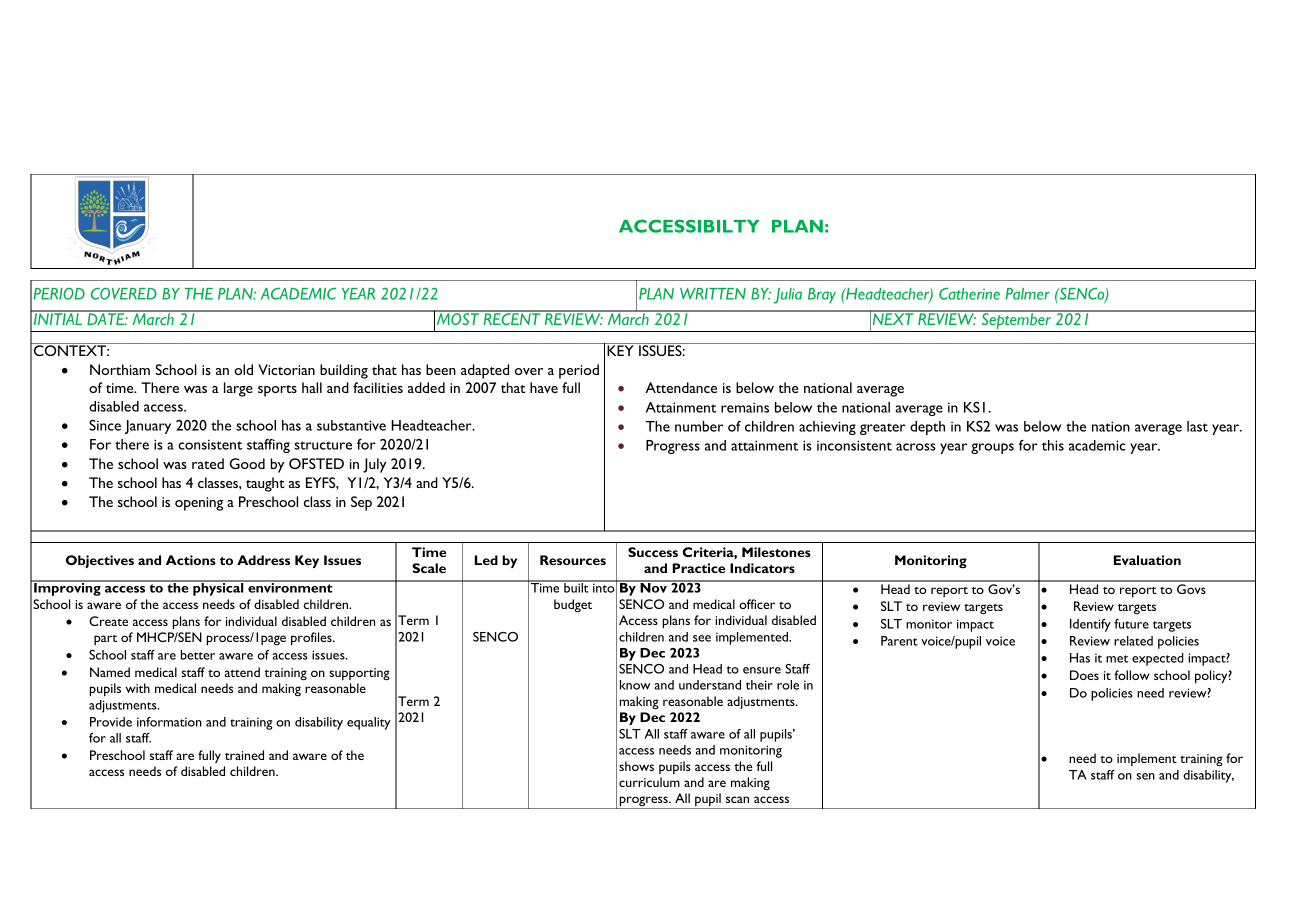 This screenshot has height=924, width=1308. Describe the element at coordinates (713, 294) in the screenshot. I see `WRITTEN` at that location.
